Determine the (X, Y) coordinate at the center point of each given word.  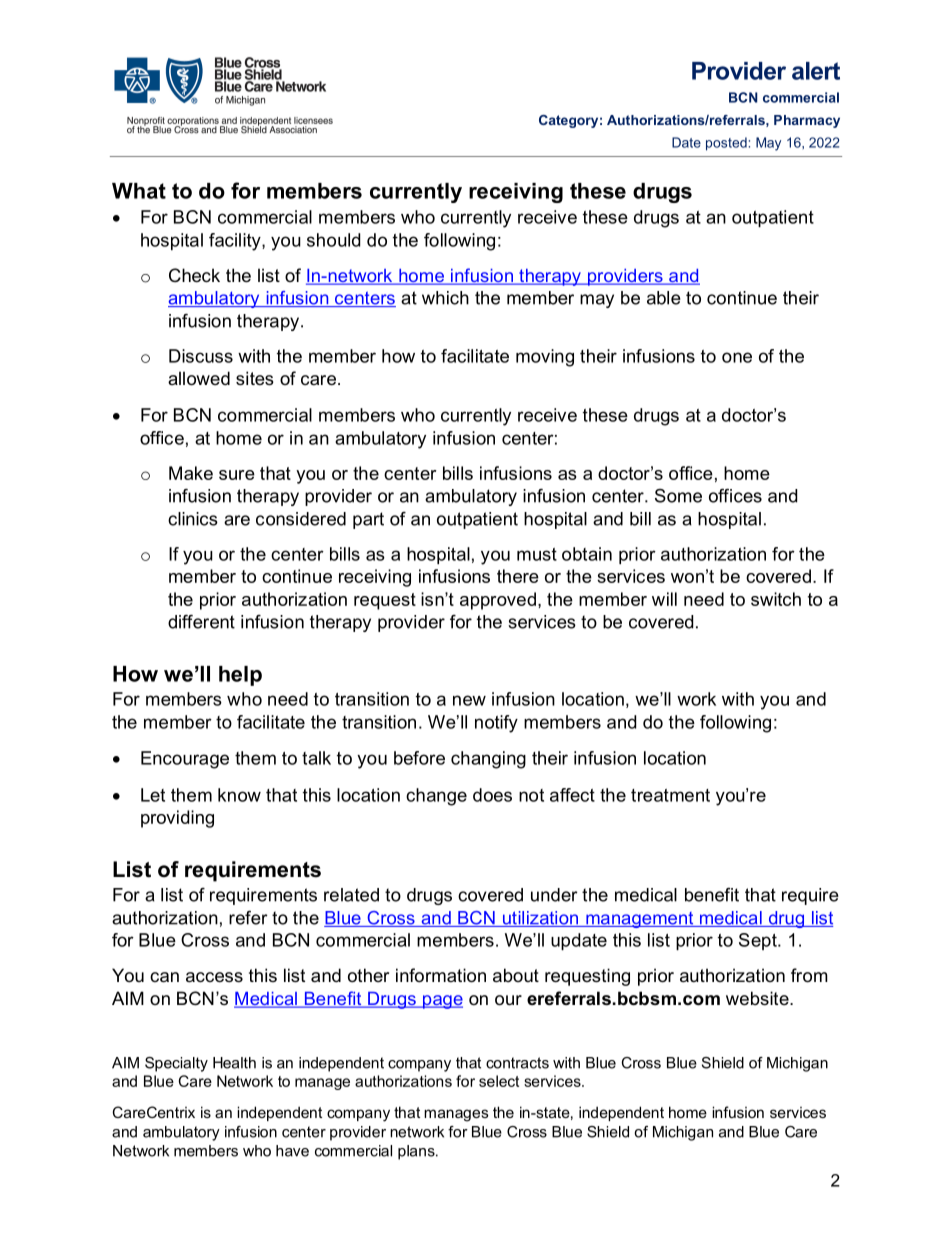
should (333, 240)
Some (678, 496)
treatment (670, 795)
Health (234, 1063)
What (139, 191)
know (239, 795)
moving (545, 358)
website (758, 998)
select (499, 1081)
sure (237, 475)
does (492, 795)
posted (726, 144)
